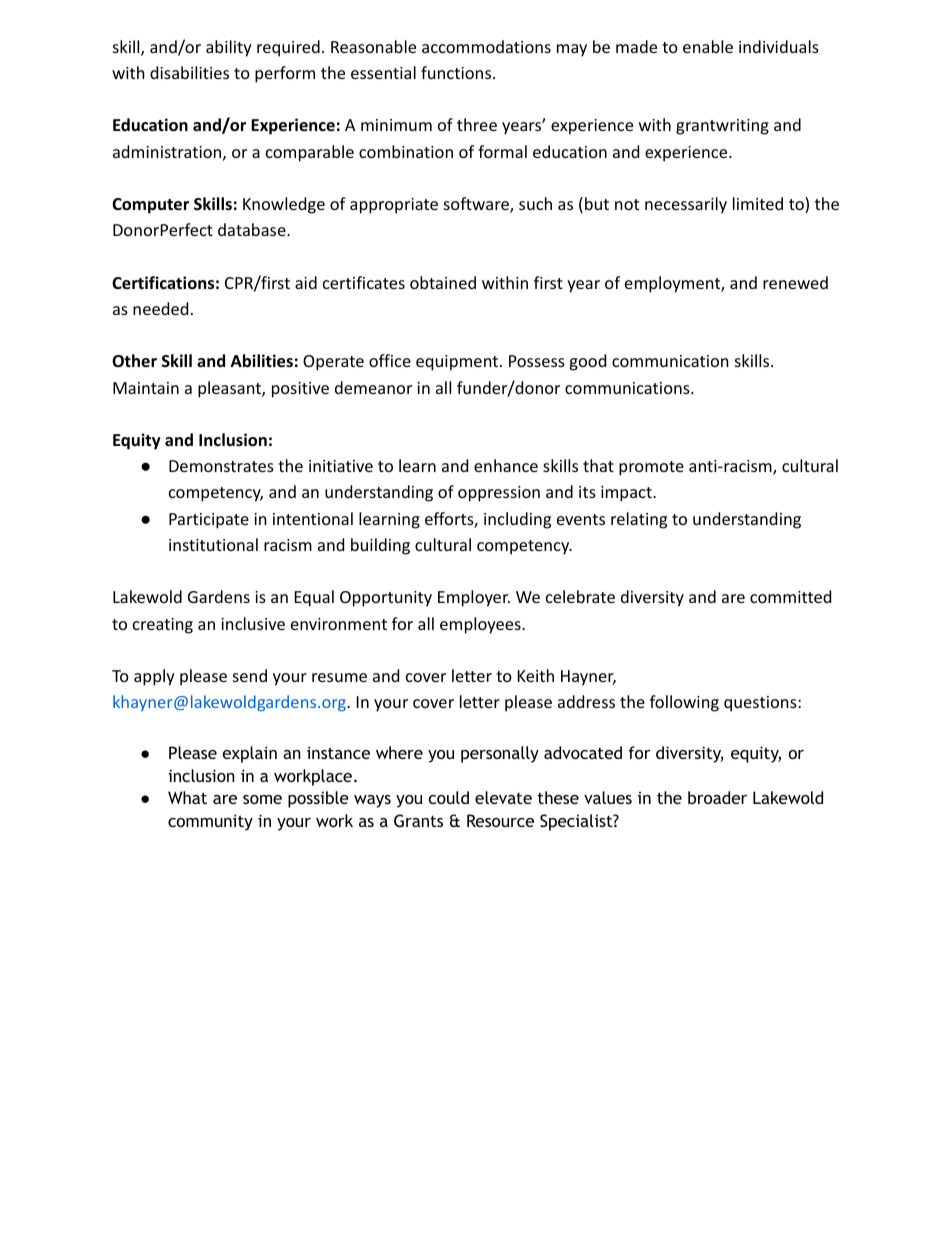 This screenshot has width=952, height=1233. What do you see at coordinates (686, 205) in the screenshot?
I see `necessarily` at bounding box center [686, 205].
